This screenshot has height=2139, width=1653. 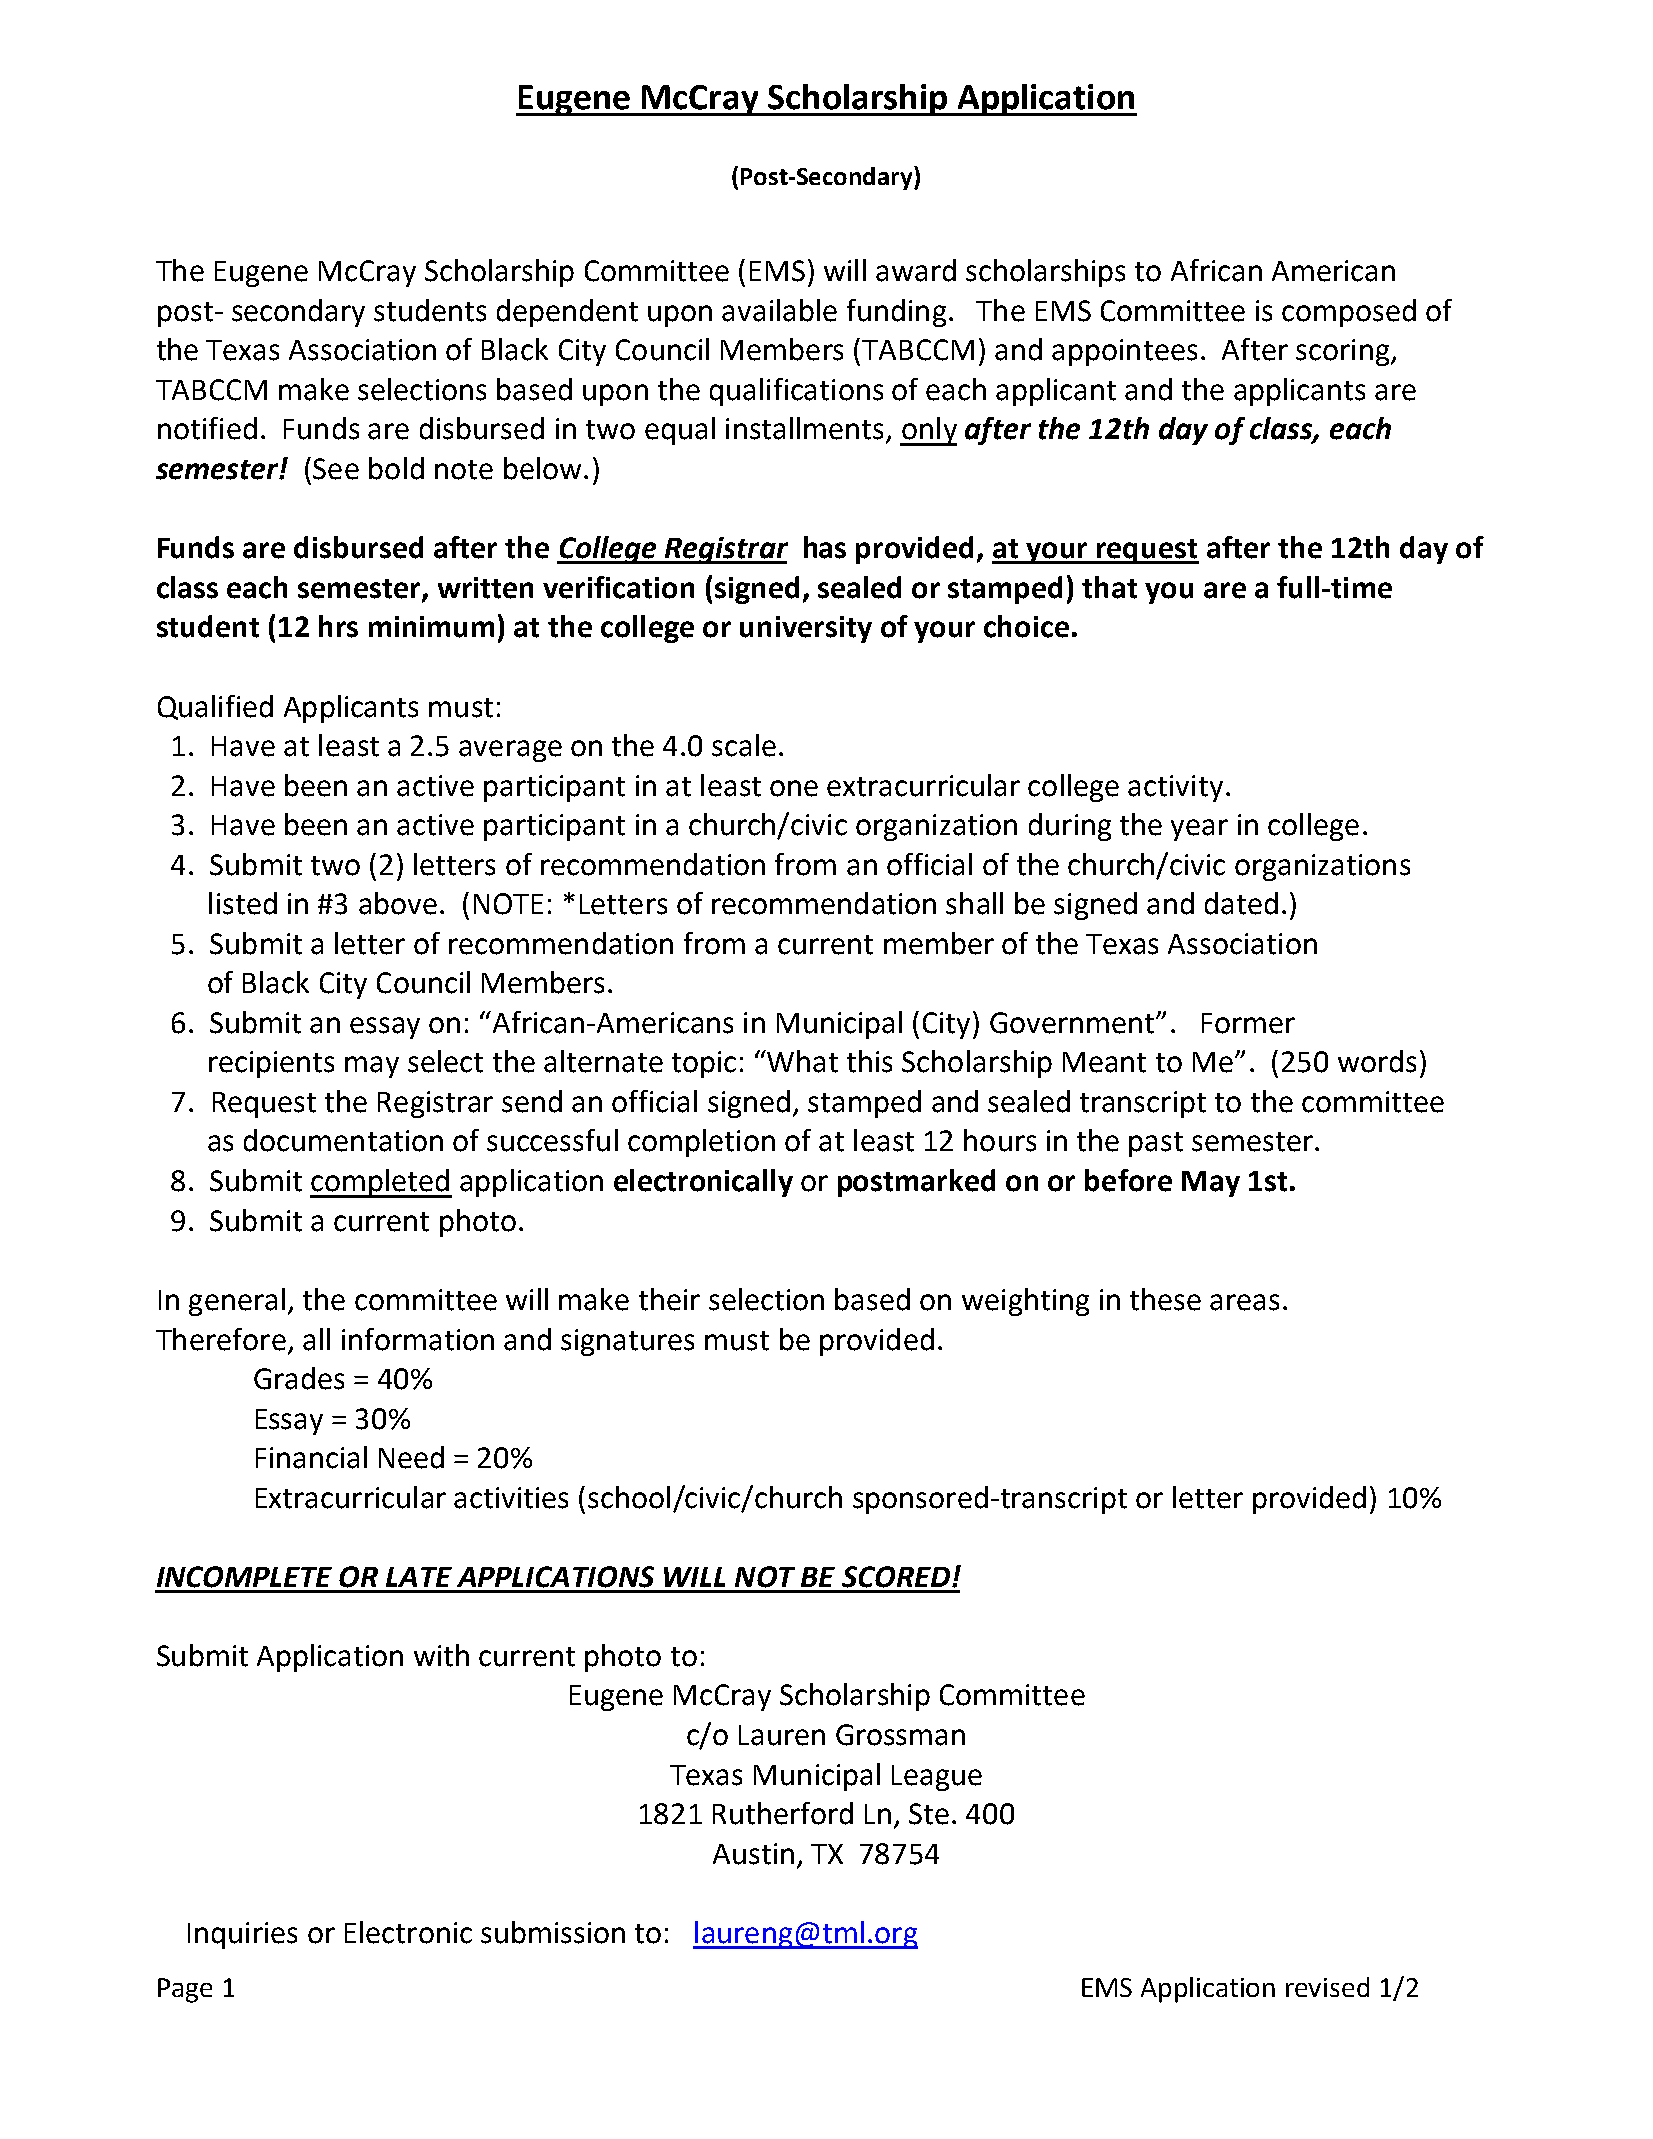 I want to click on composed, so click(x=1349, y=313).
